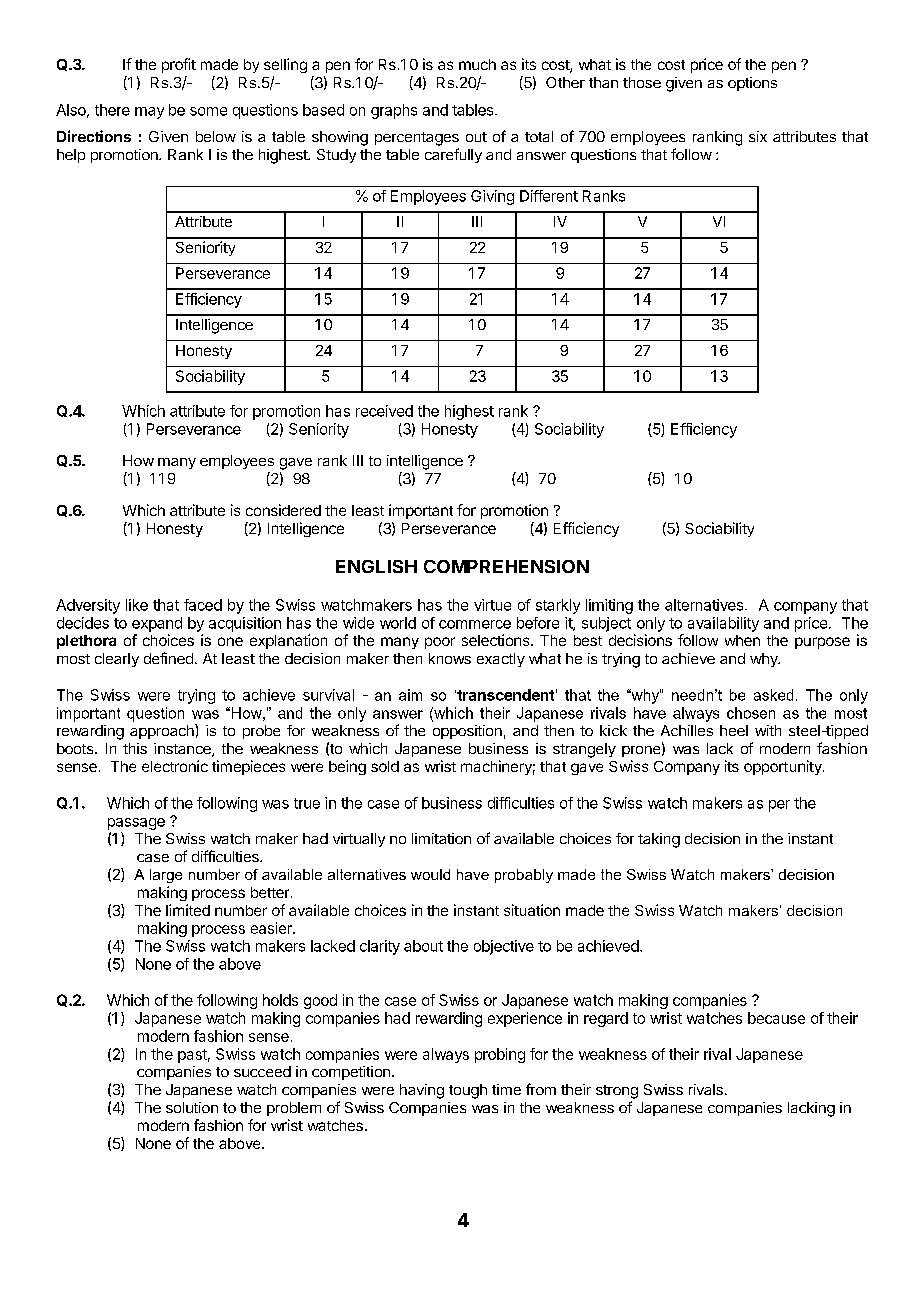 The width and height of the page is (924, 1308). What do you see at coordinates (477, 64) in the page?
I see `much` at bounding box center [477, 64].
